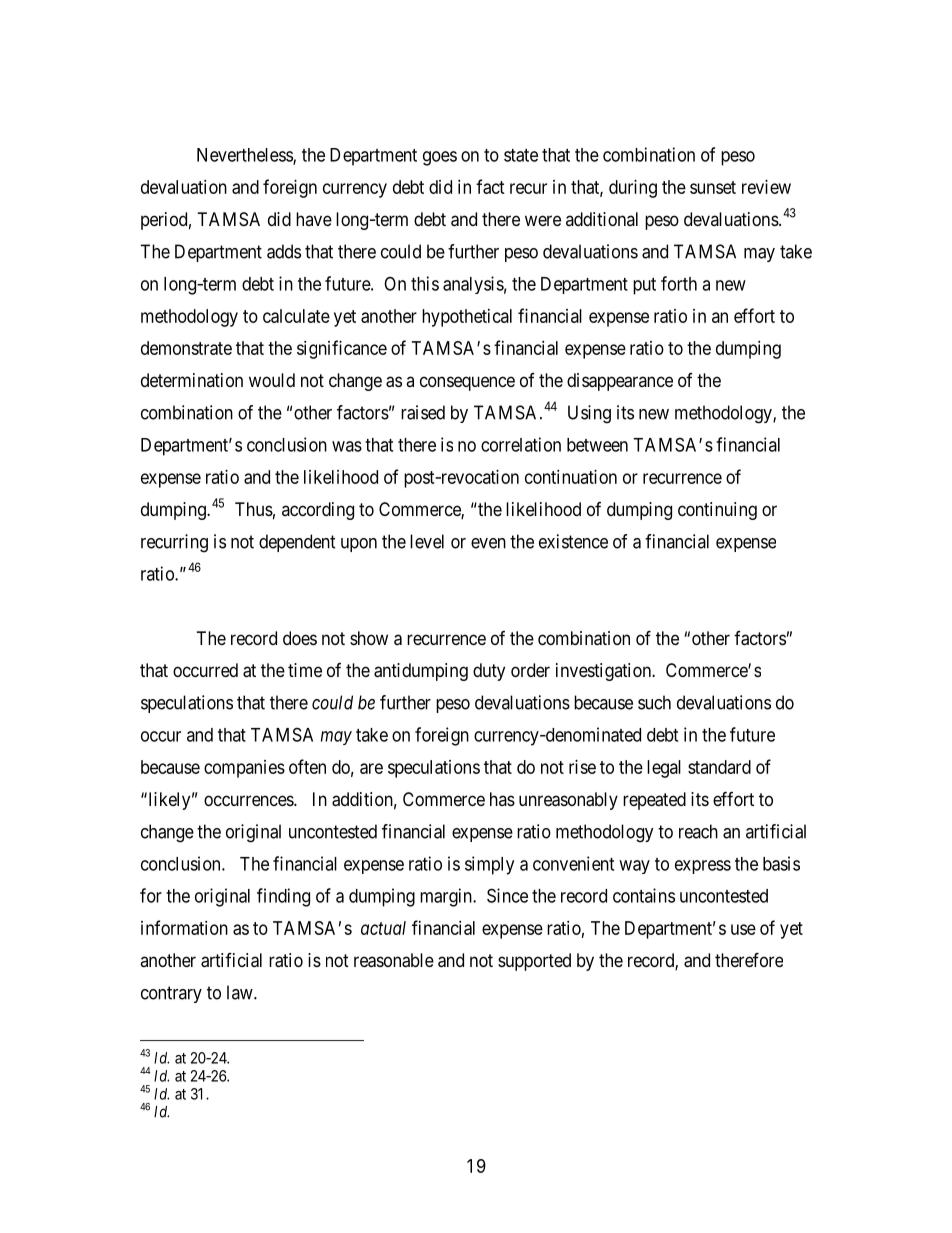 The image size is (952, 1233). Describe the element at coordinates (245, 156) in the screenshot. I see `Nevertheless` at that location.
